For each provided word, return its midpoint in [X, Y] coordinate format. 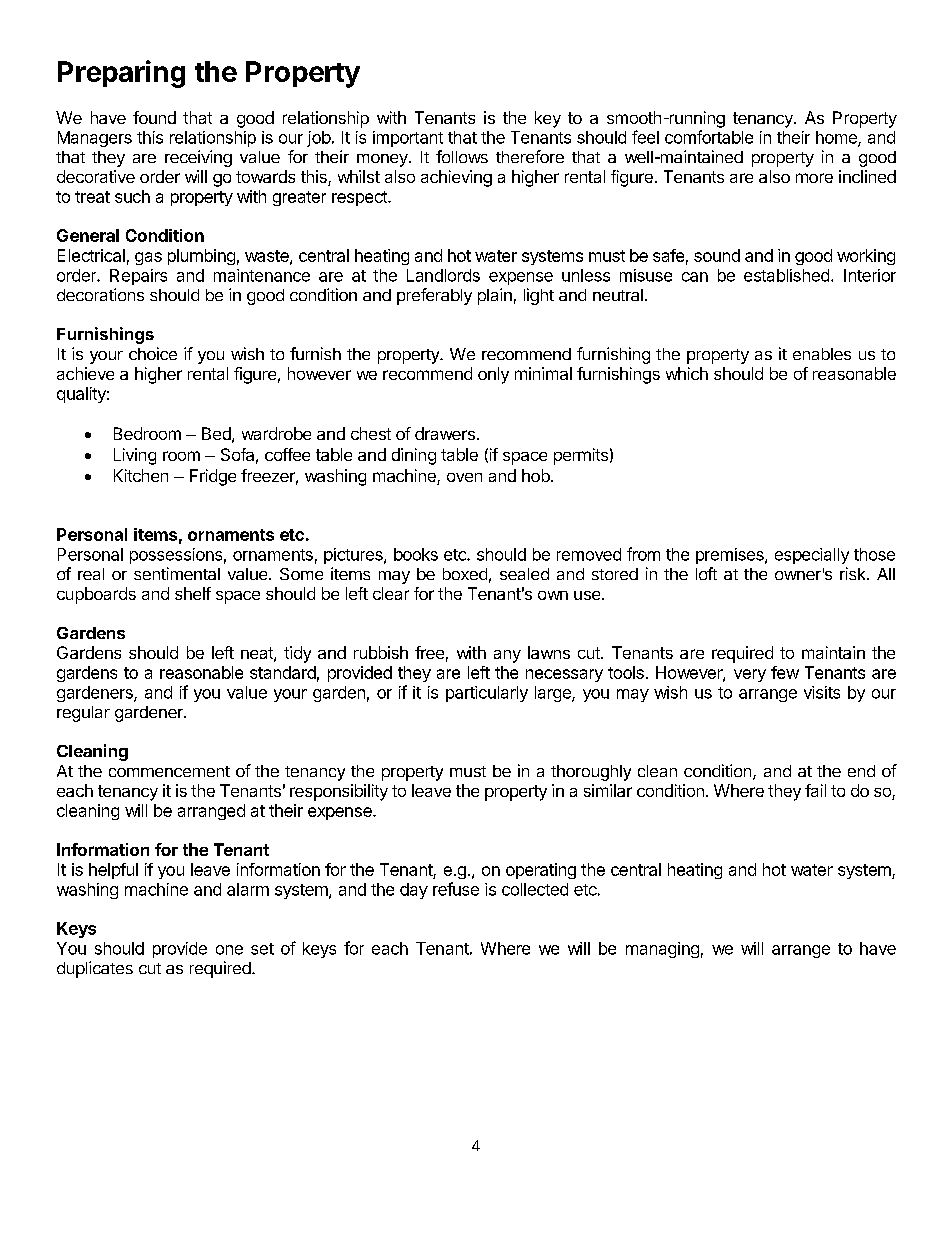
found [154, 117]
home [837, 138]
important [408, 139]
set [262, 949]
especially [812, 556]
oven [464, 477]
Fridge [213, 477]
